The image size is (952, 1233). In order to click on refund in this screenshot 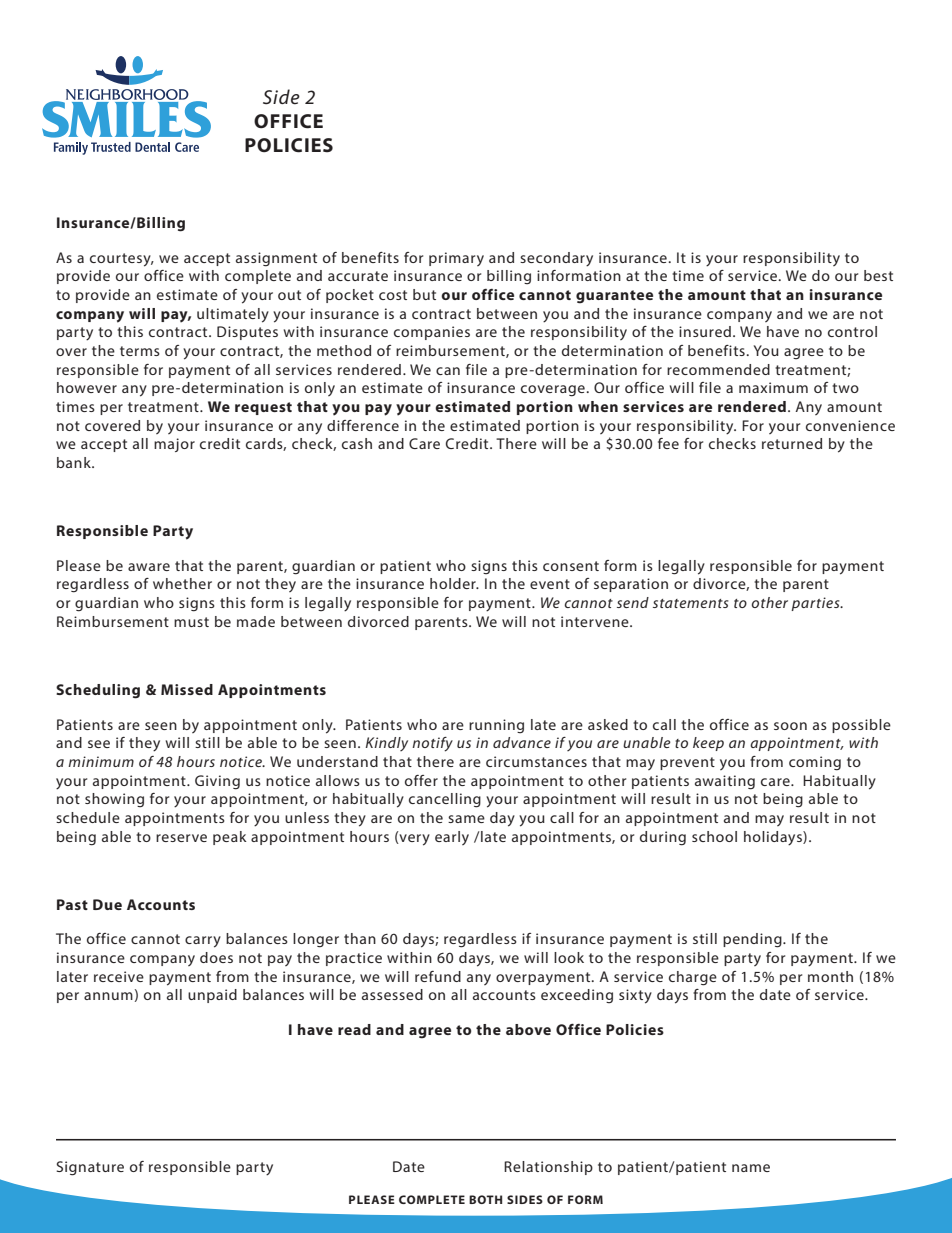, I will do `click(438, 976)`.
